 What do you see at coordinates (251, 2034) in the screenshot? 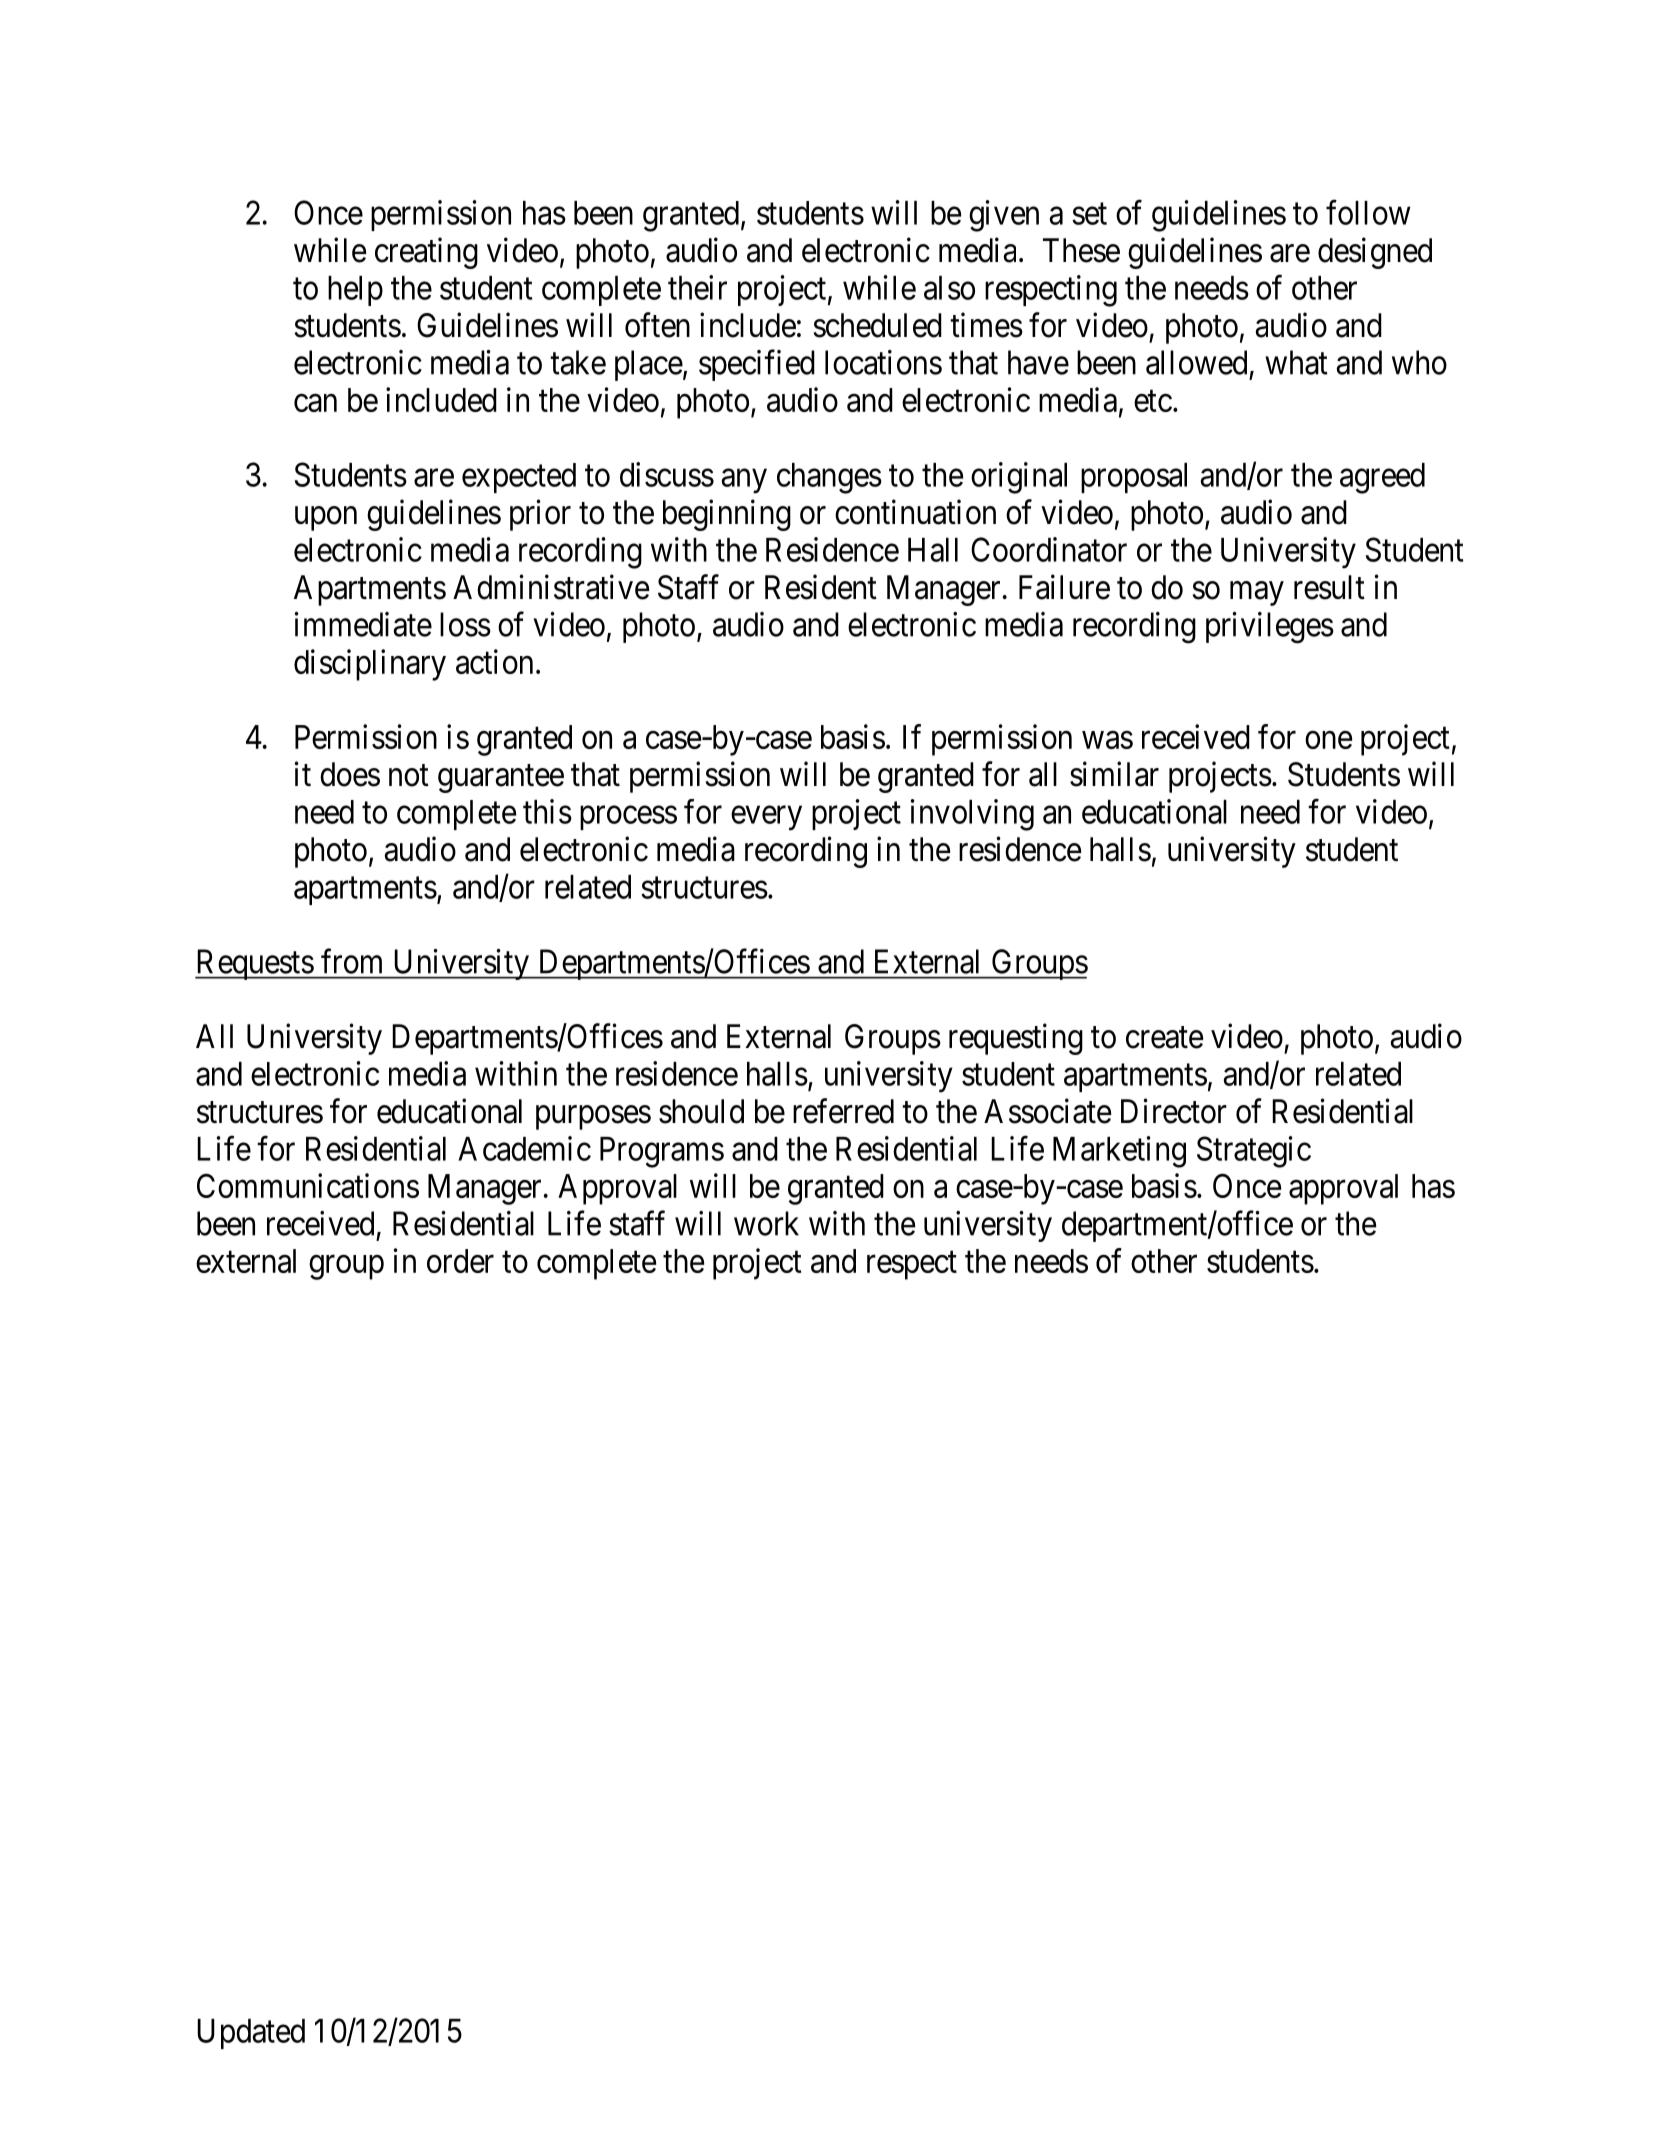
I see `Updated` at bounding box center [251, 2034].
